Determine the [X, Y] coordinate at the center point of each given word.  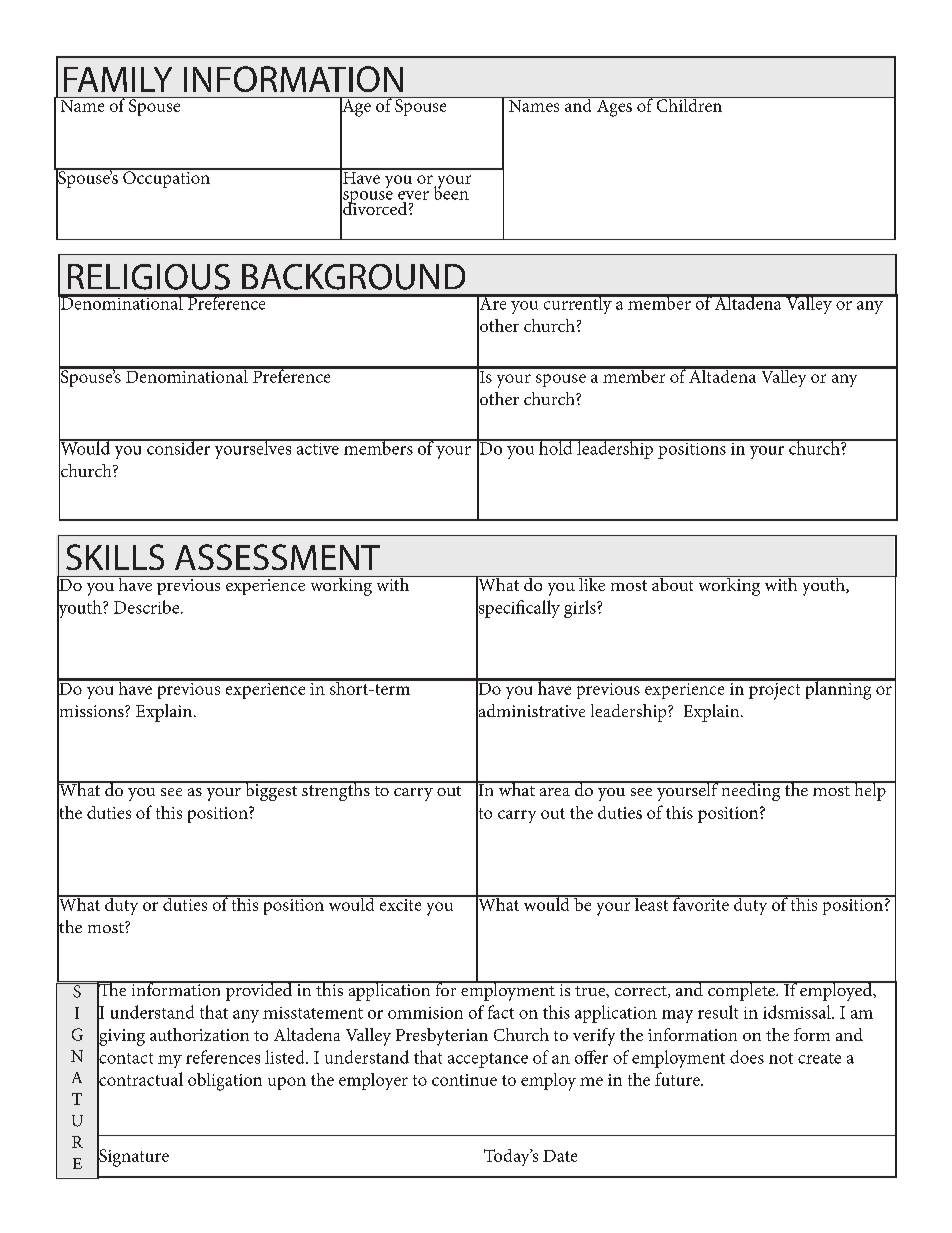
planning [838, 689]
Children [689, 104]
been [451, 192]
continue [464, 1080]
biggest [271, 791]
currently [577, 304]
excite [400, 903]
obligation [225, 1082]
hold [556, 447]
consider [179, 447]
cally [543, 609]
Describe [148, 607]
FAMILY [118, 79]
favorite [701, 903]
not [781, 1058]
